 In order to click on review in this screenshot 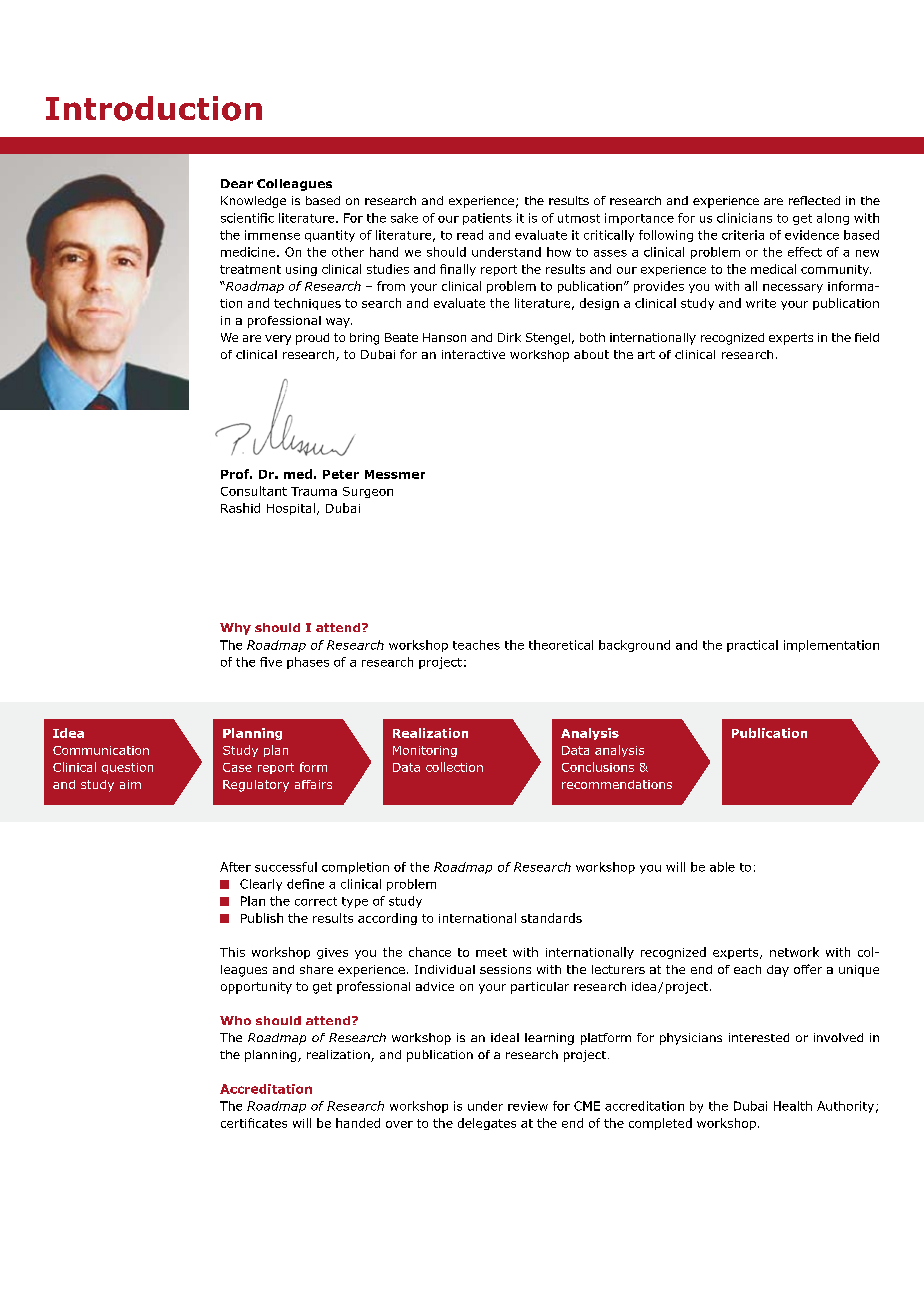, I will do `click(528, 1106)`.
